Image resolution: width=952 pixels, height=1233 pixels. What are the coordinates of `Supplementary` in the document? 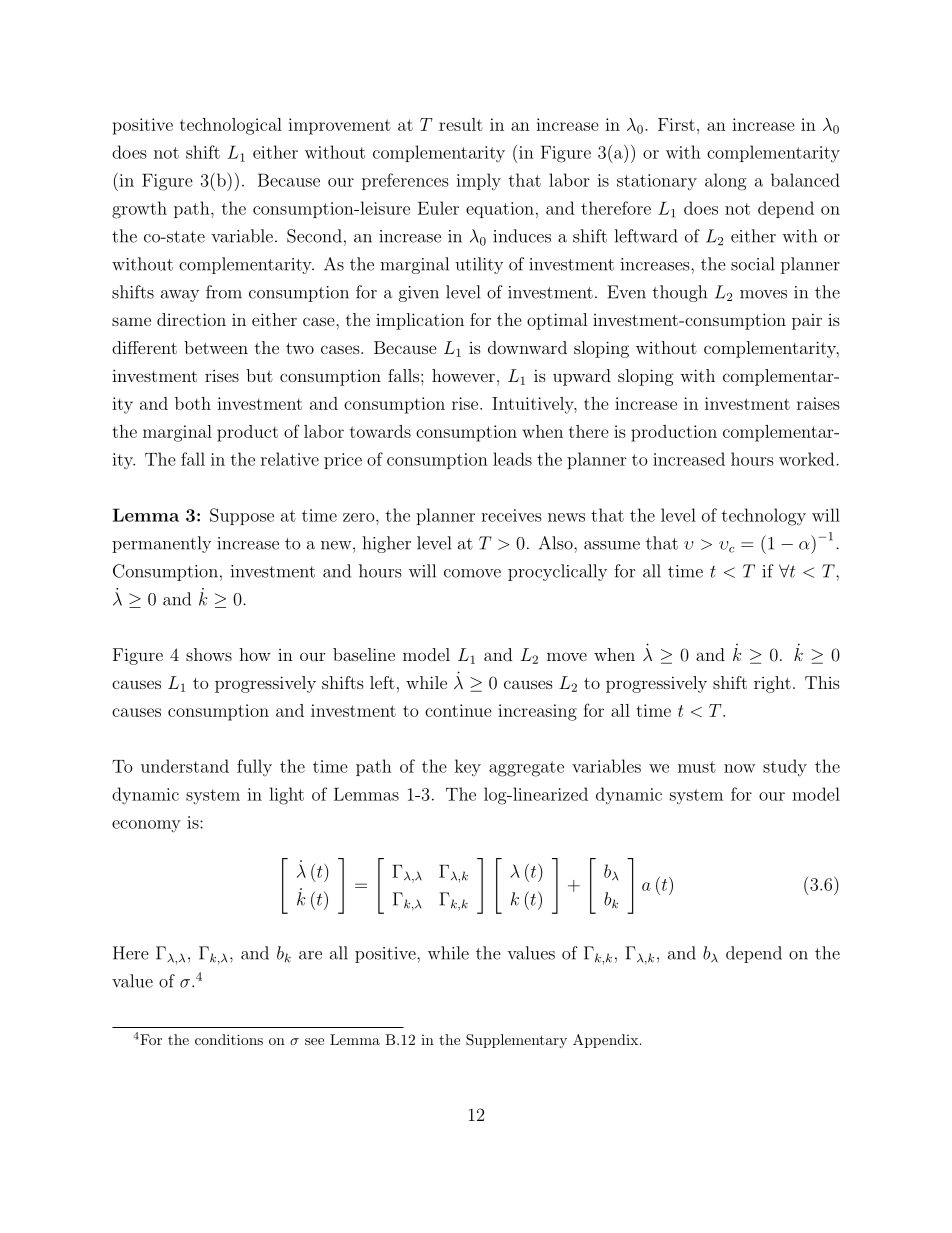 It's located at (516, 1041).
